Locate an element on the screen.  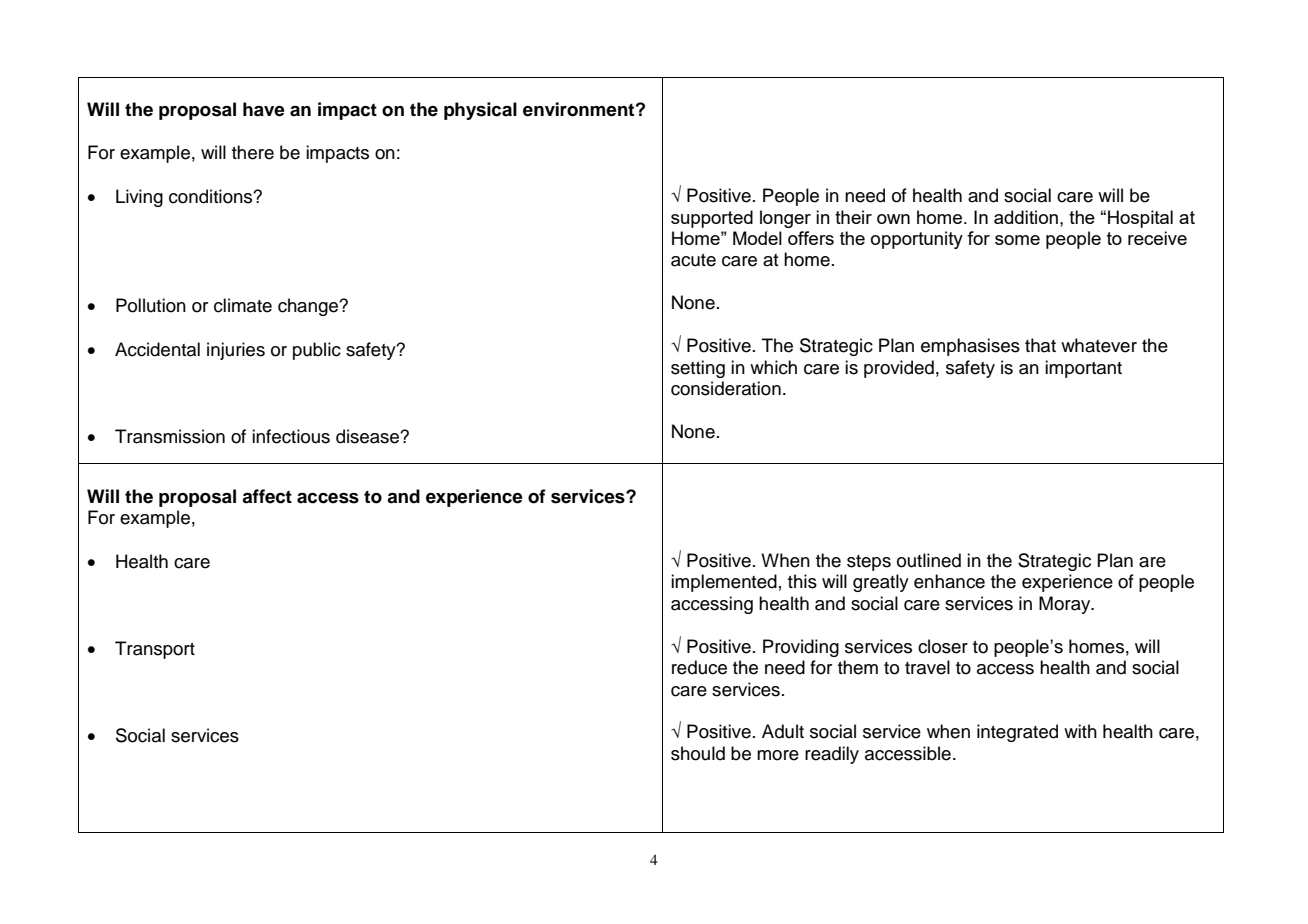
implemented is located at coordinates (724, 583).
